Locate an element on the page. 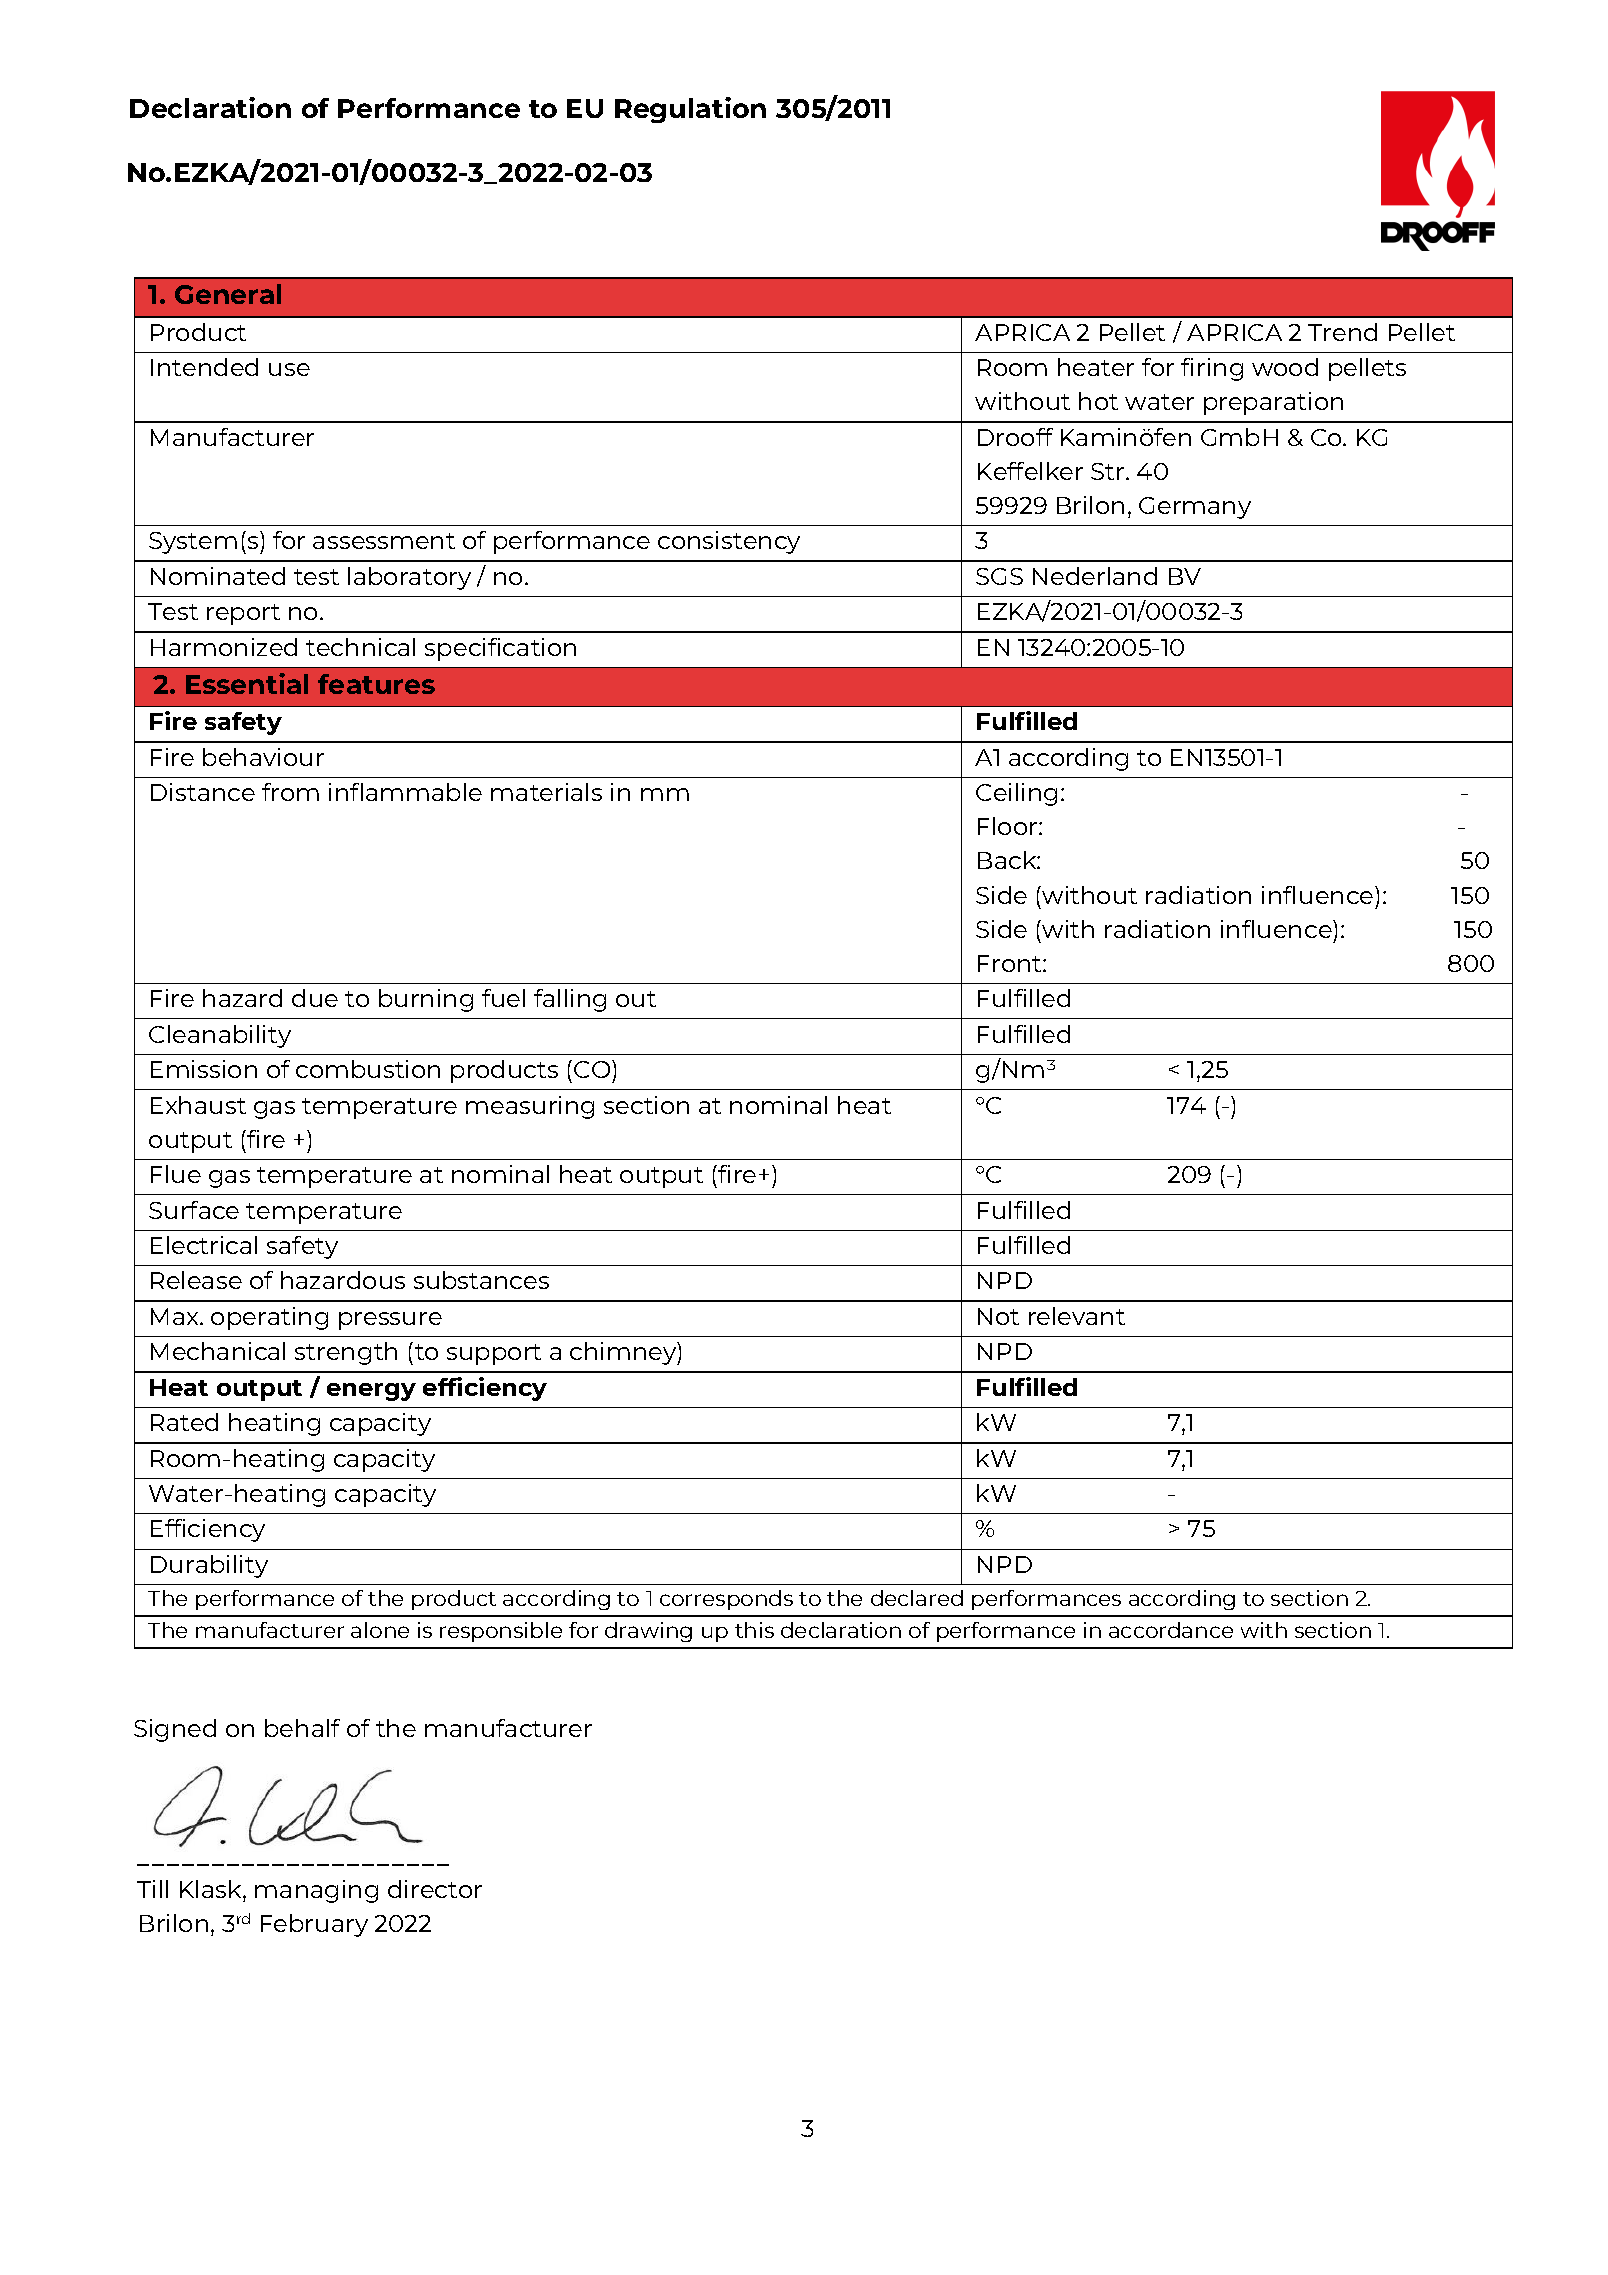 This image has height=2275, width=1608. Ceiling is located at coordinates (1016, 794).
